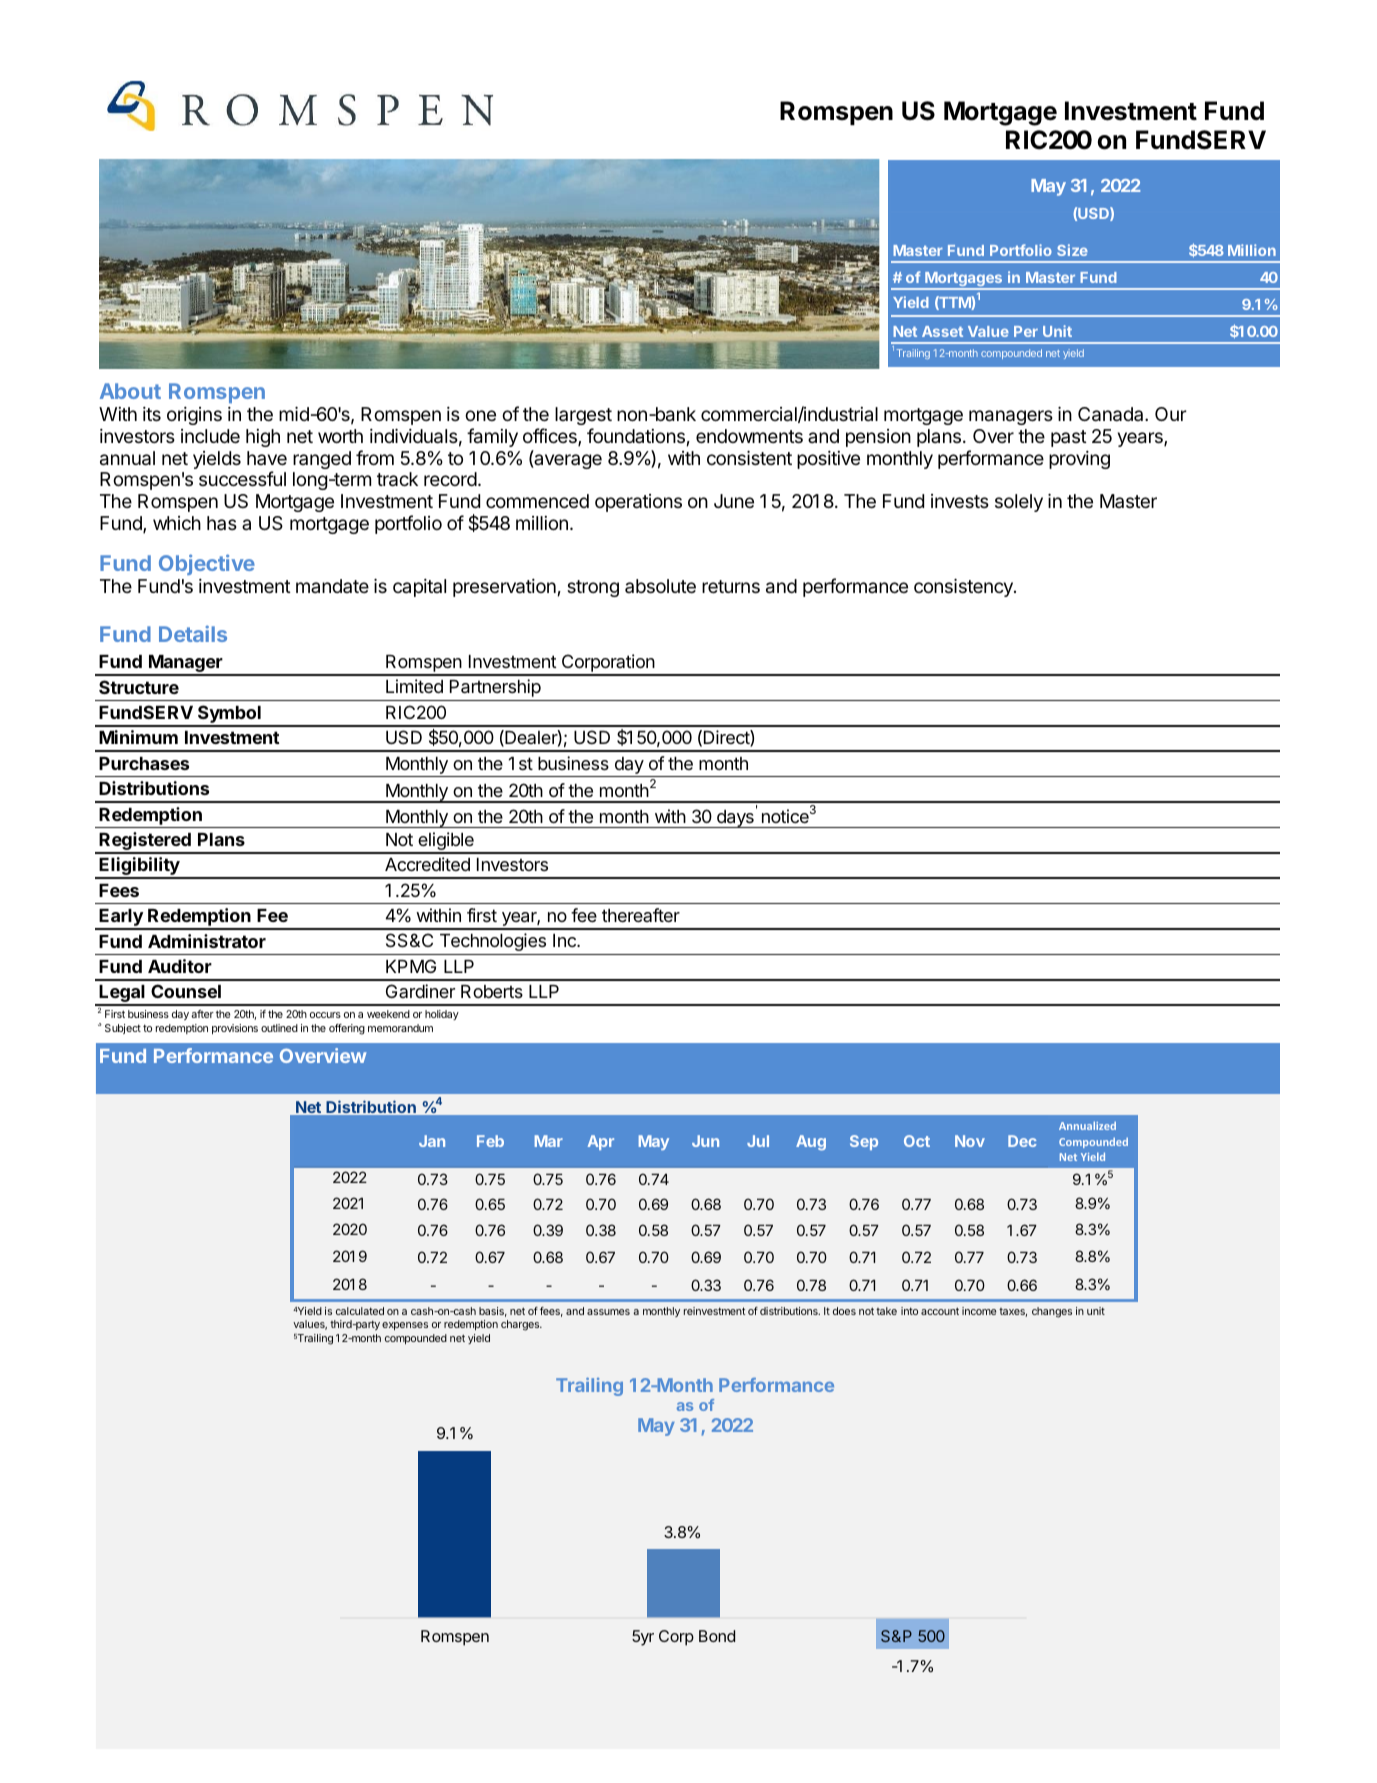 This screenshot has height=1783, width=1377. Describe the element at coordinates (130, 391) in the screenshot. I see `About` at that location.
